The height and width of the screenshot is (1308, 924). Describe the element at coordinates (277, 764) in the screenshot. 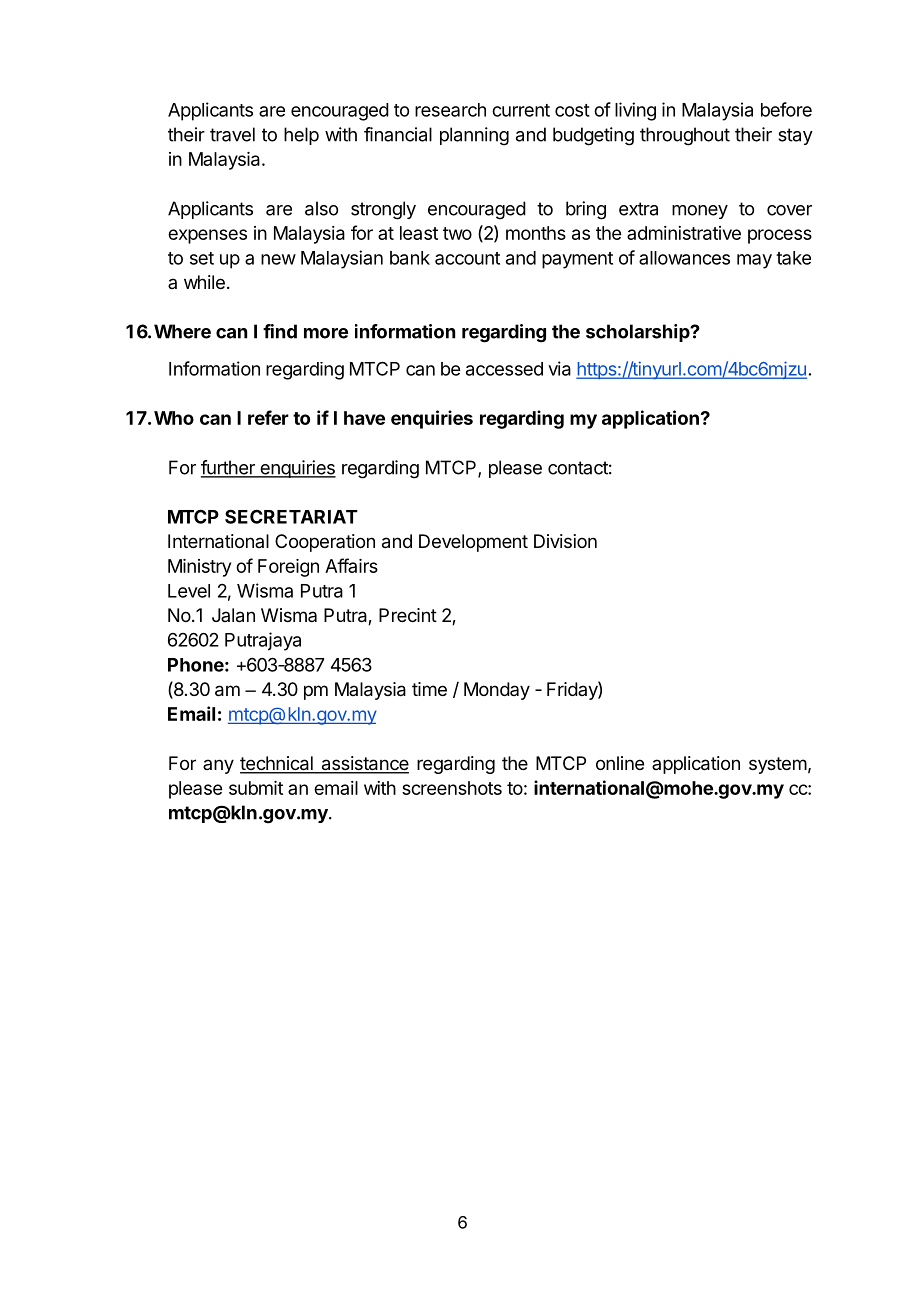

I see `technical` at that location.
